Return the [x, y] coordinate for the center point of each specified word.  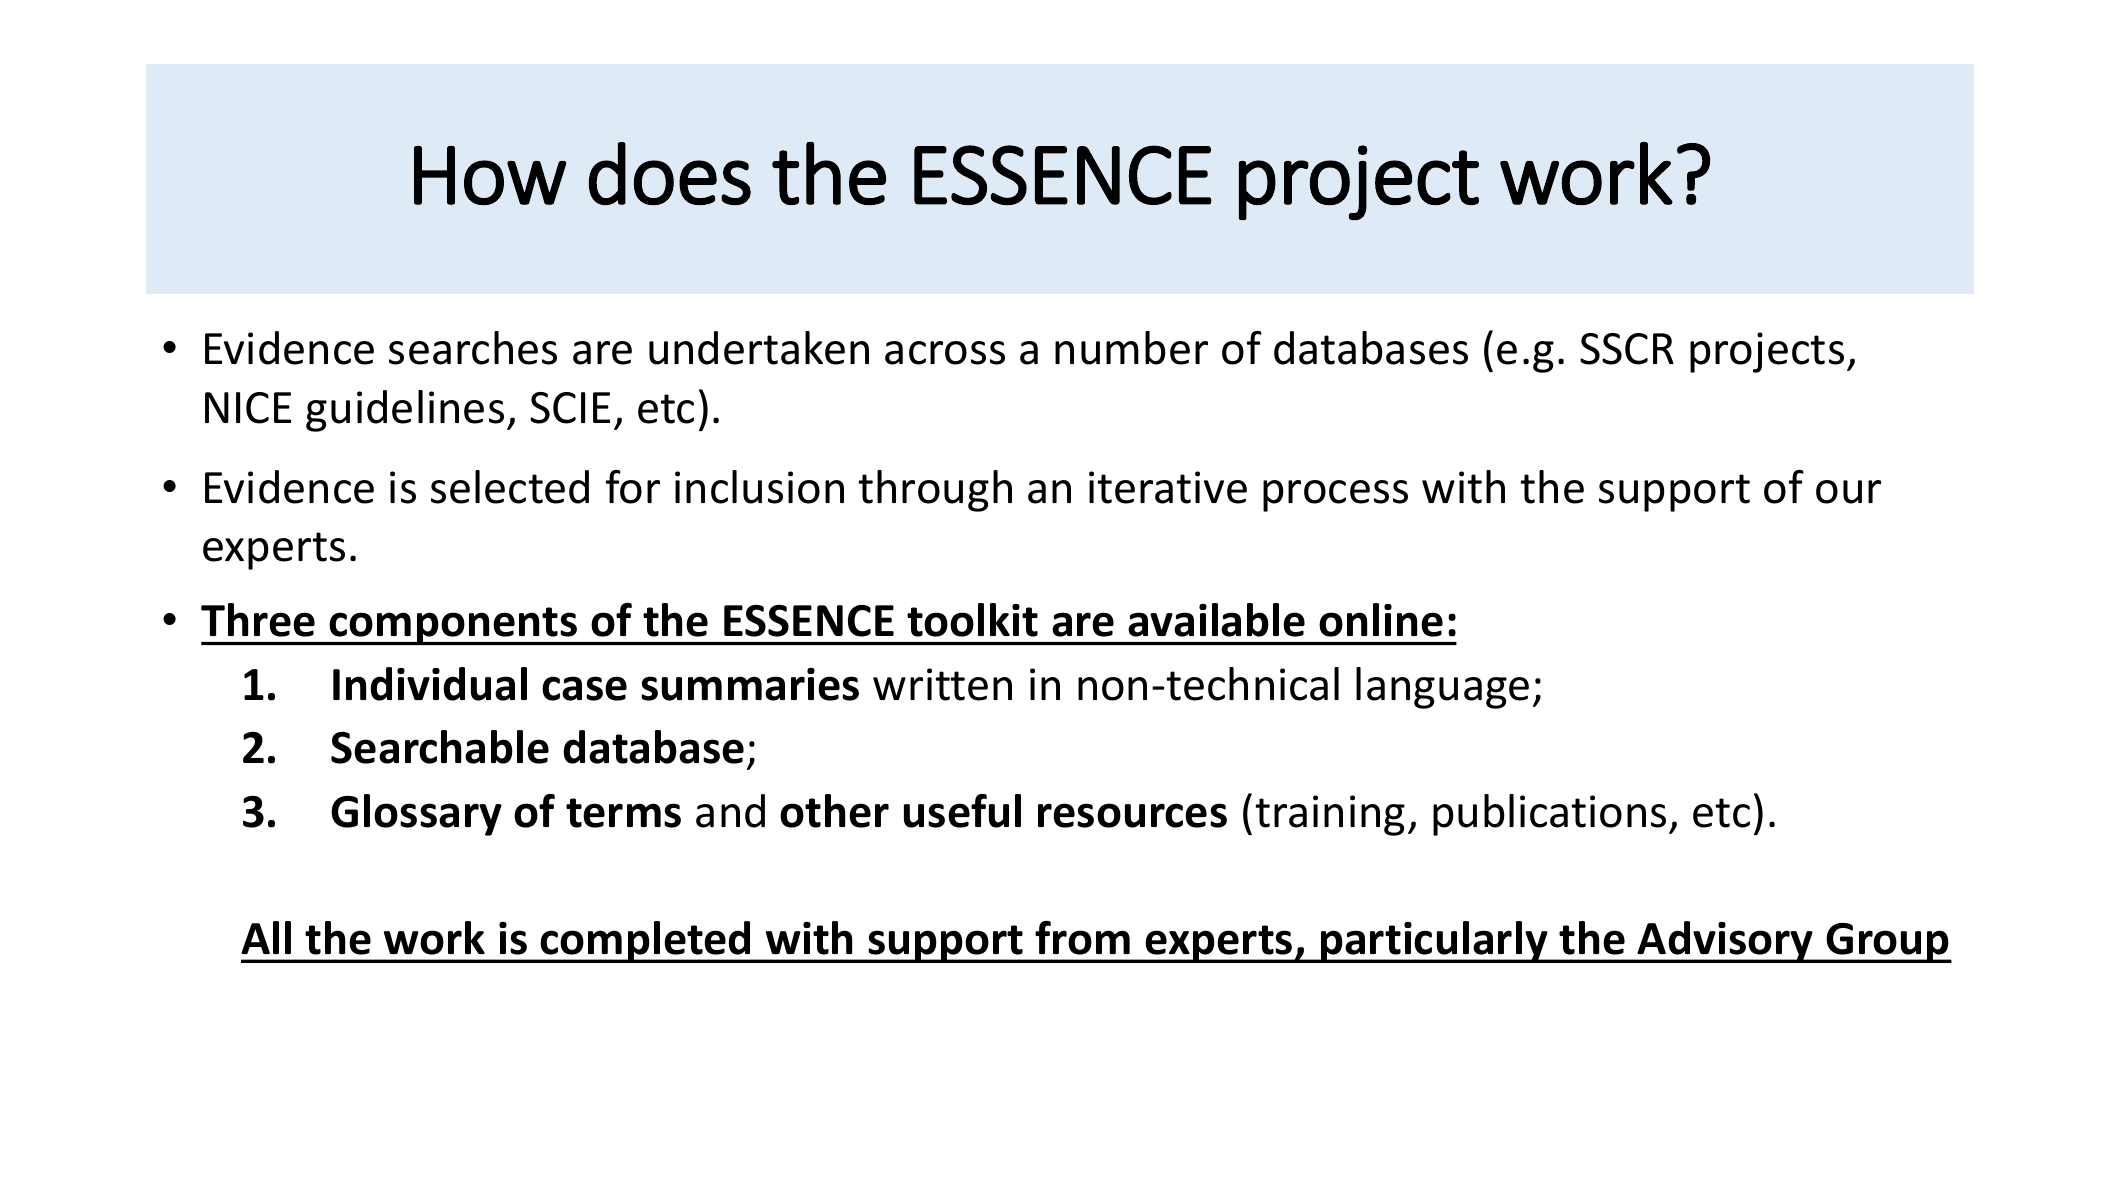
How [490, 175]
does [670, 173]
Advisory [1726, 942]
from [1082, 938]
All [266, 937]
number [1131, 348]
